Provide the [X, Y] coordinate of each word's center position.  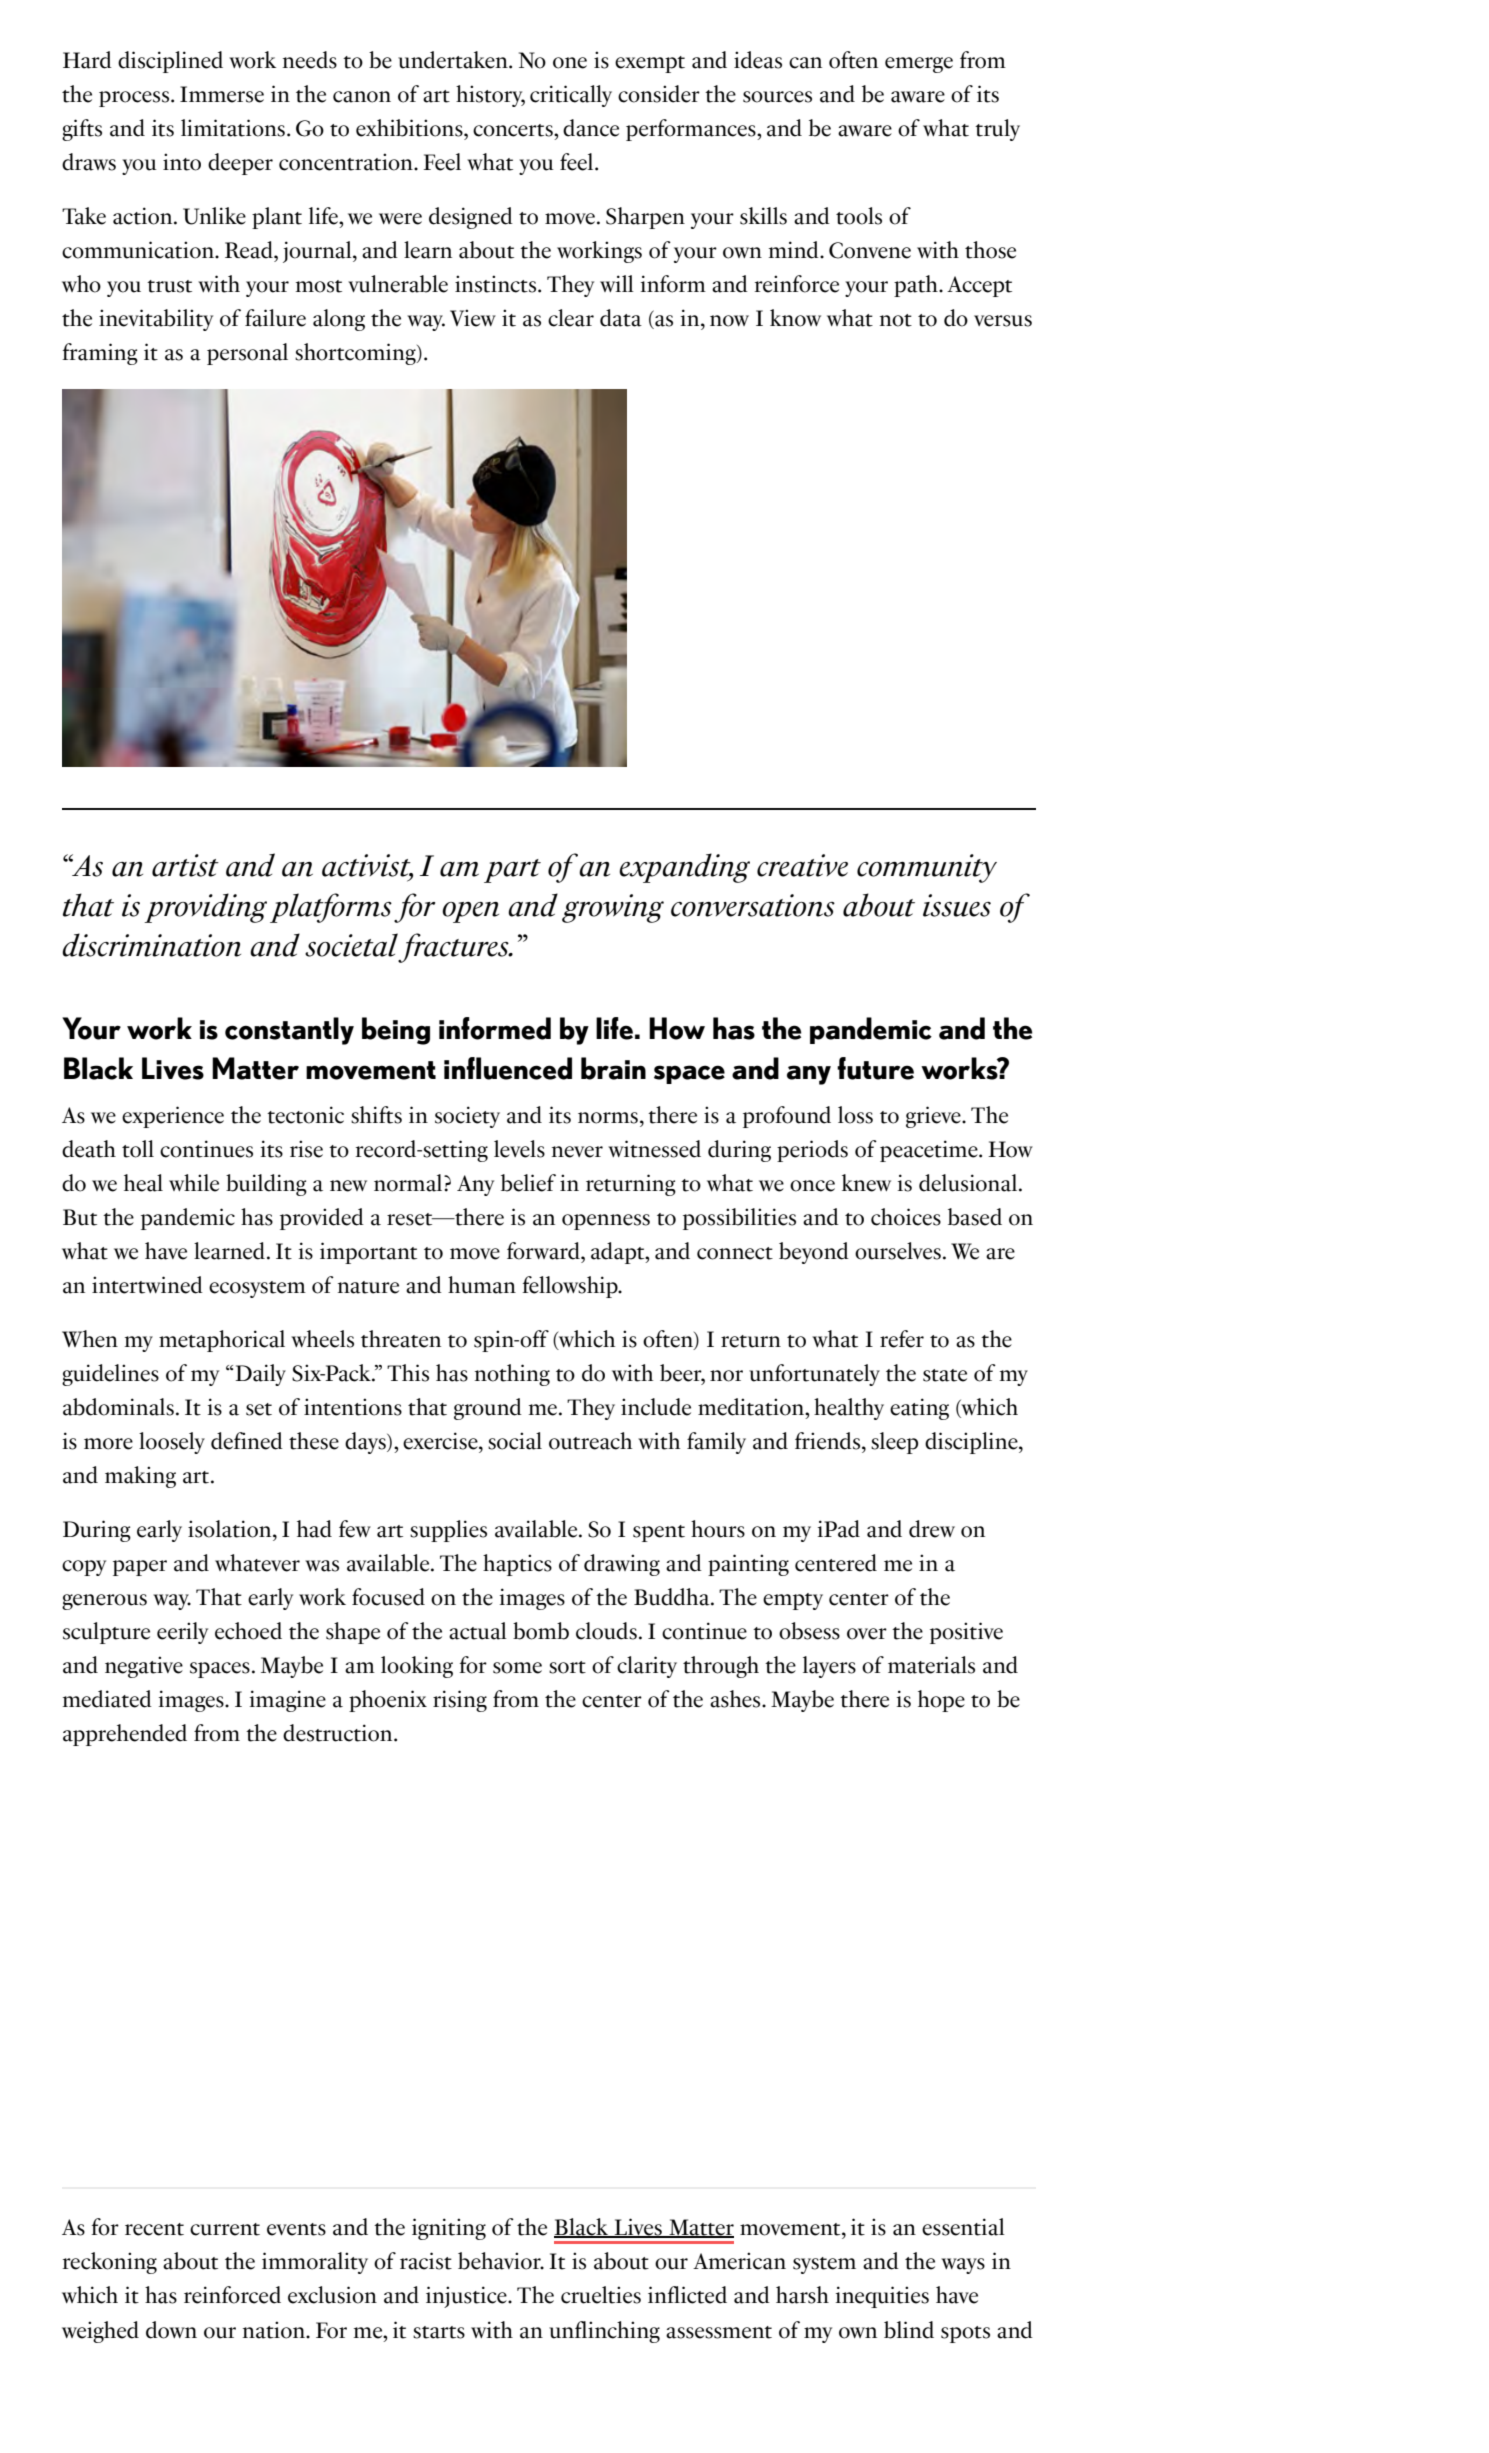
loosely [172, 1443]
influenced [508, 1068]
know [795, 318]
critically [571, 96]
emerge [919, 65]
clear [571, 318]
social [515, 1441]
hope [941, 1701]
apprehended [125, 1735]
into [182, 162]
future [875, 1068]
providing [205, 908]
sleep [894, 1443]
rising [460, 1701]
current [225, 2229]
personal [247, 354]
